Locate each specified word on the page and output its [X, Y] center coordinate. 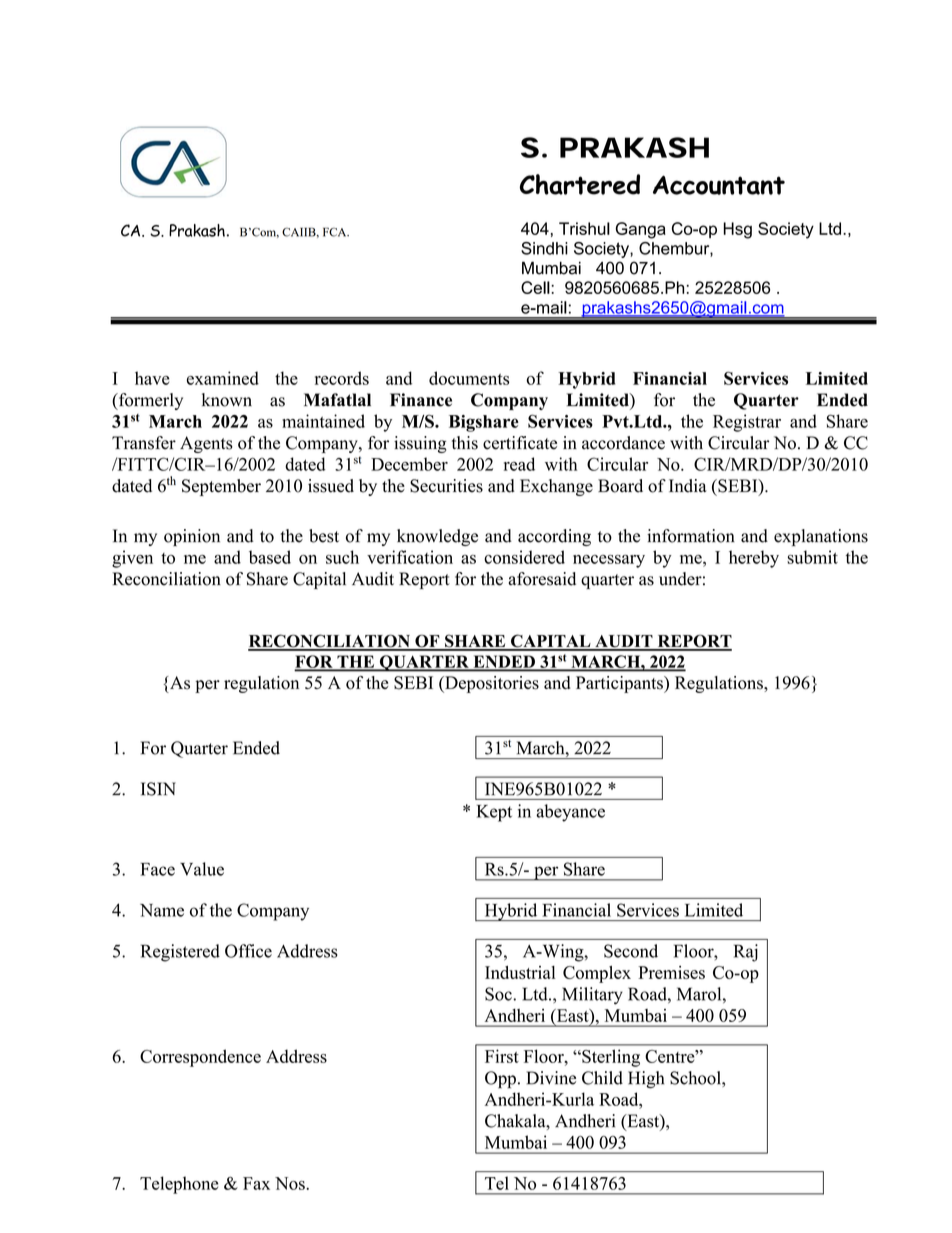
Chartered [580, 184]
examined [223, 378]
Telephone [179, 1185]
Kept [494, 813]
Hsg [738, 230]
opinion [192, 537]
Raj [746, 953]
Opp [500, 1080]
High [646, 1080]
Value [202, 869]
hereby [754, 559]
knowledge [437, 537]
